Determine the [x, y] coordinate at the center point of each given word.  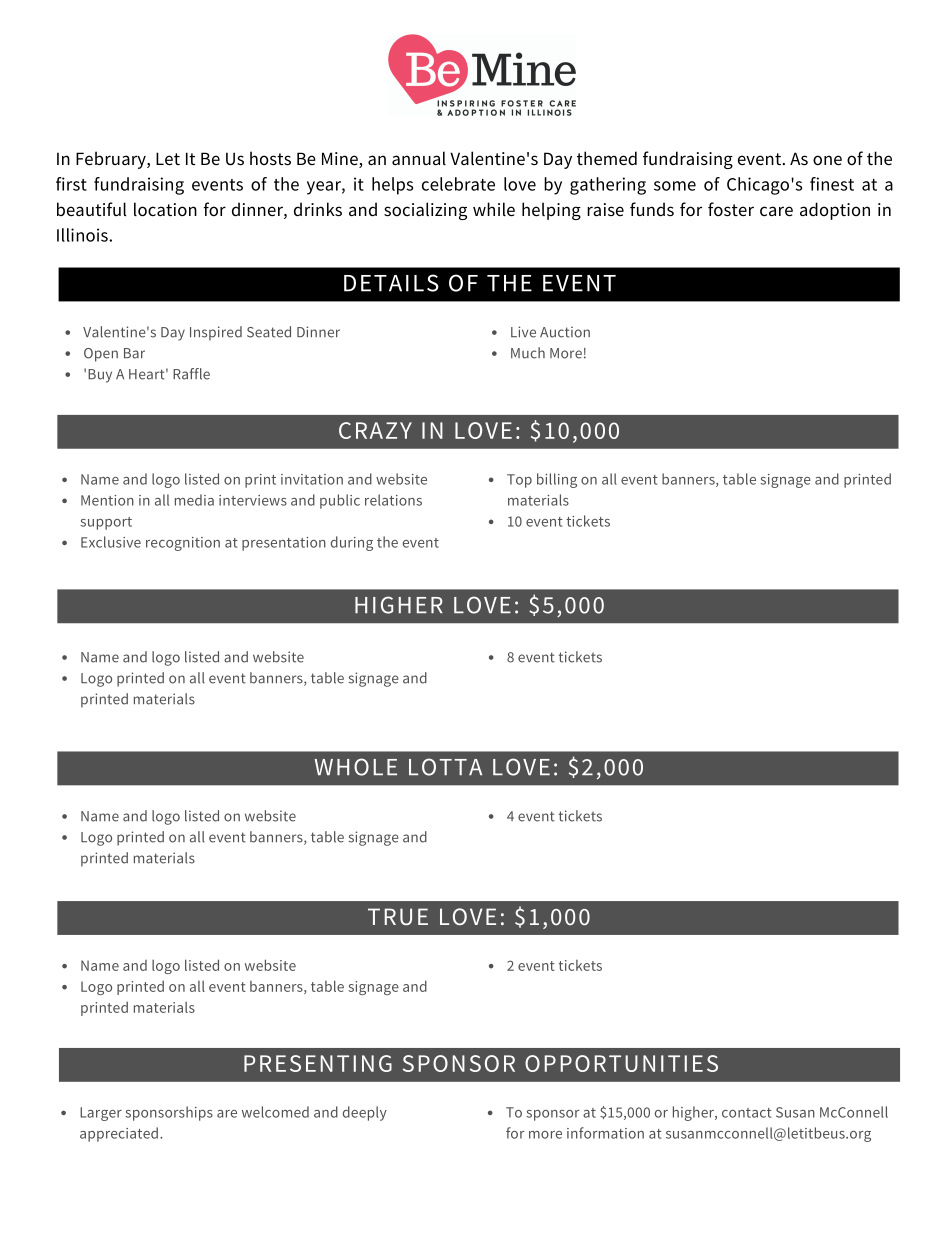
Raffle [191, 374]
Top [519, 481]
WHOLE [355, 767]
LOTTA [445, 767]
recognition [183, 544]
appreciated [119, 1134]
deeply [365, 1113]
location [165, 209]
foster [731, 209]
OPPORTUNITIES [621, 1063]
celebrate [458, 184]
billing [557, 480]
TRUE [398, 916]
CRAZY [375, 430]
